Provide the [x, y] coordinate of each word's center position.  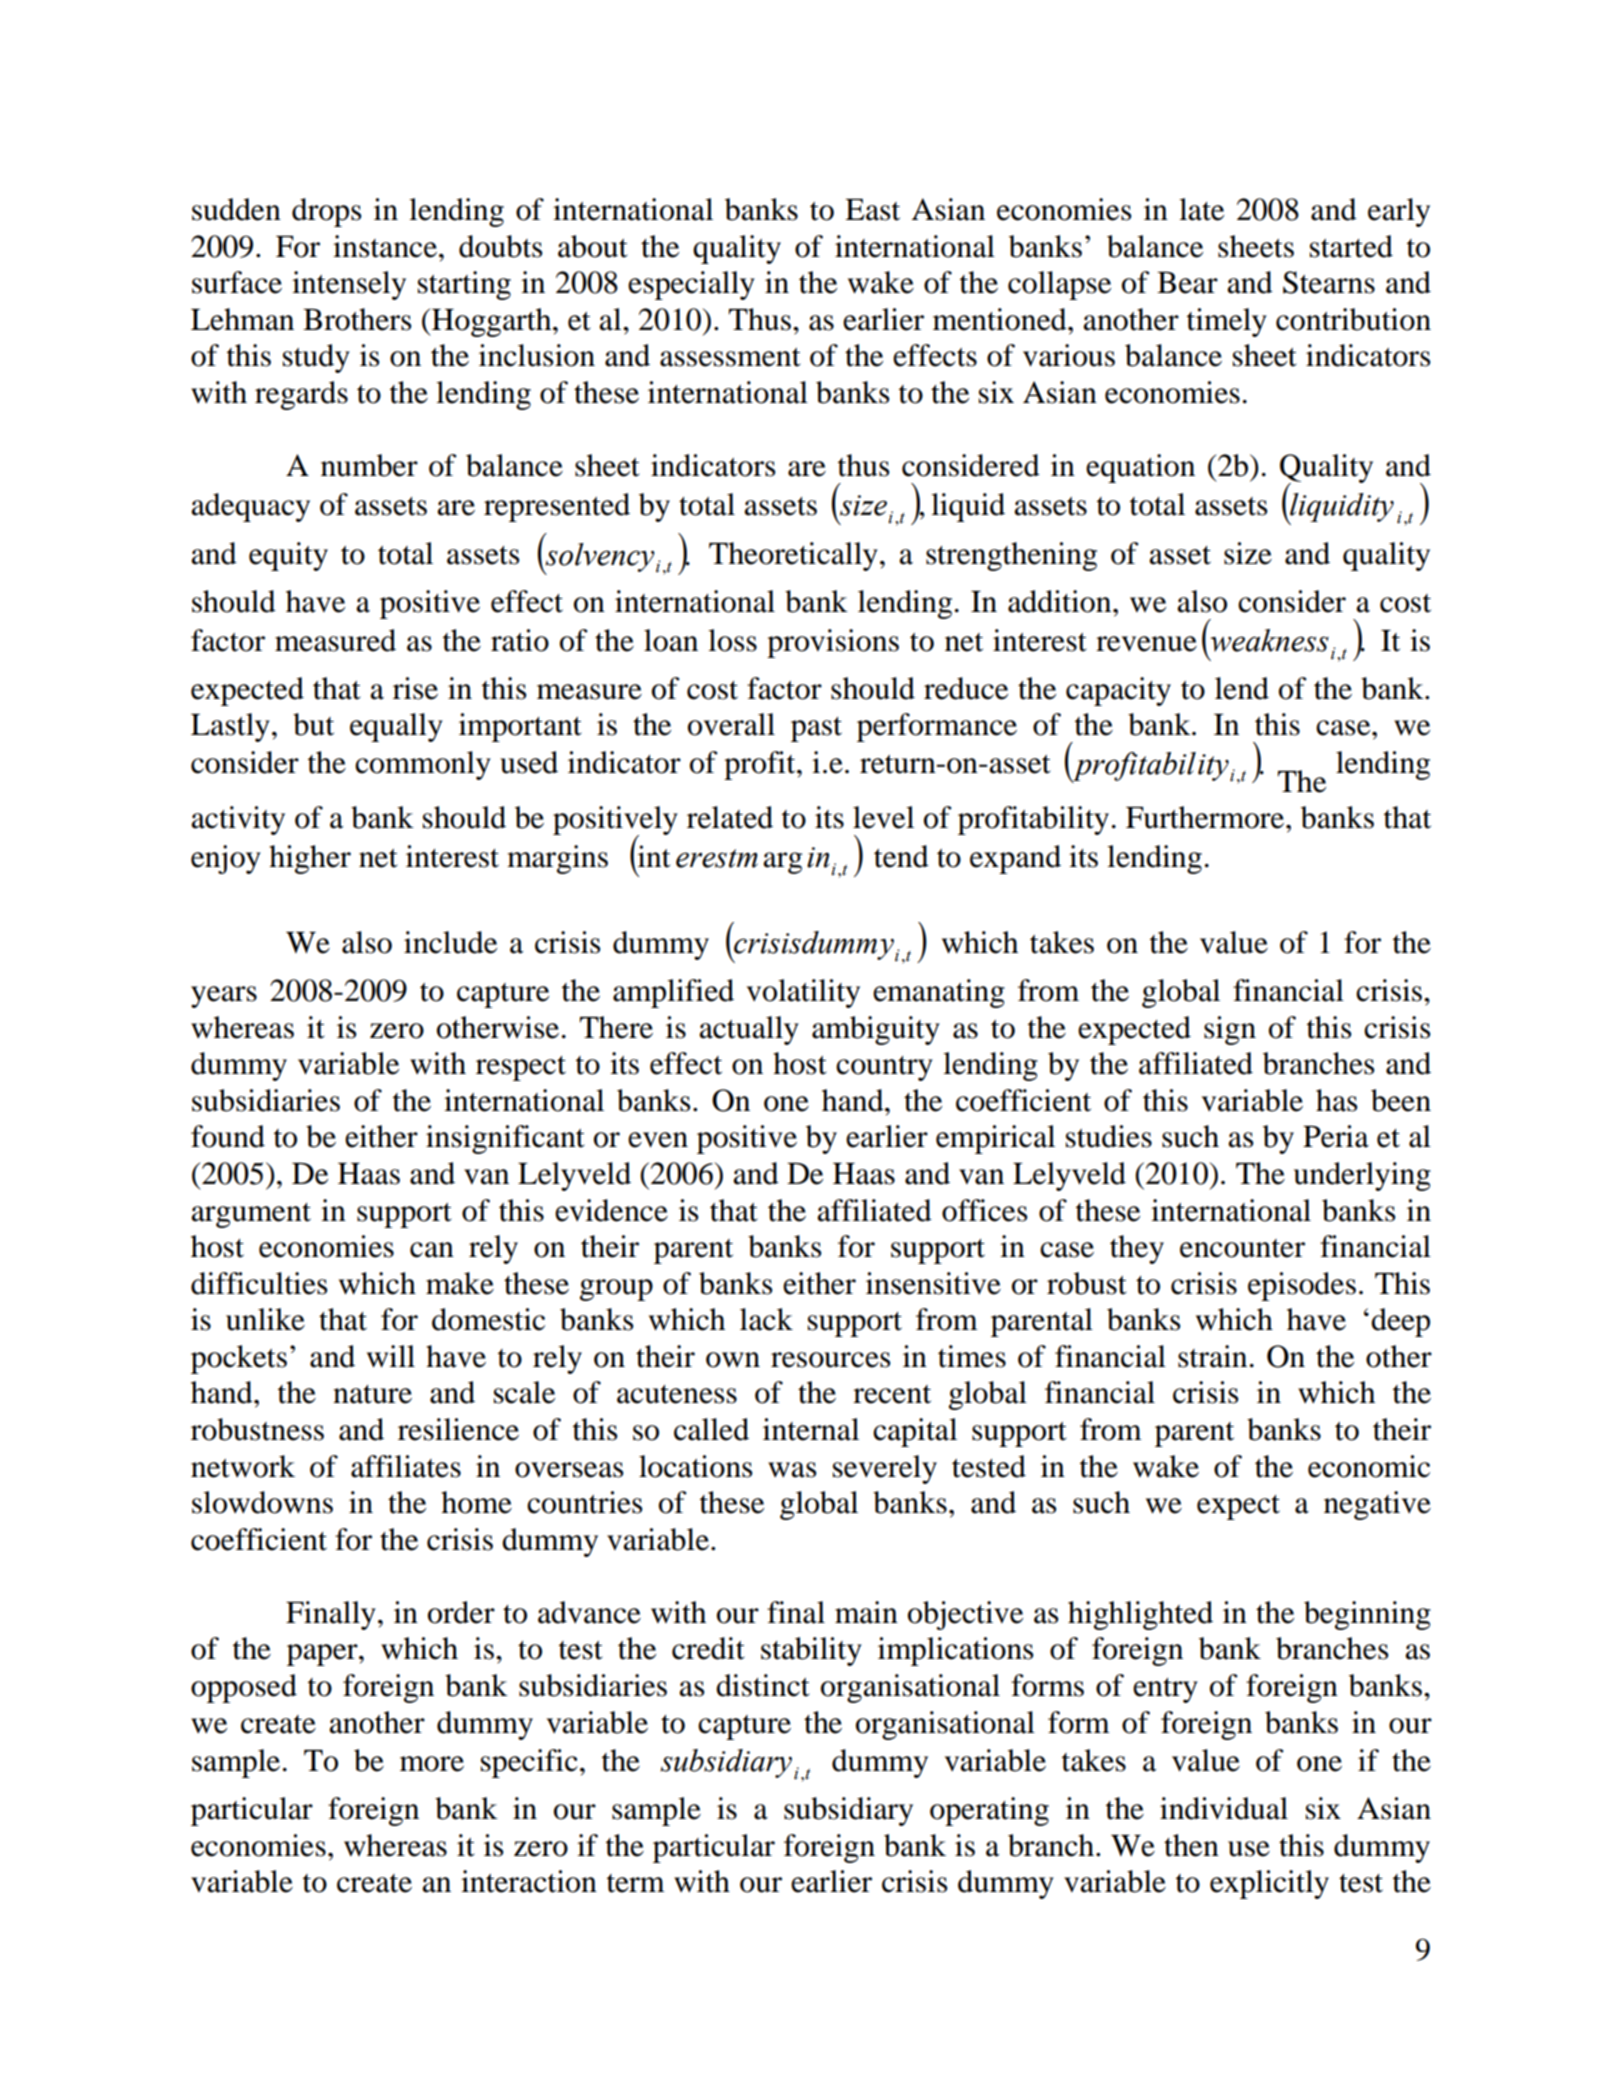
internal [811, 1429]
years [224, 997]
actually [749, 1030]
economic [1369, 1466]
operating [989, 1811]
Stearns [1329, 282]
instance [385, 246]
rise [415, 688]
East [872, 210]
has [1336, 1100]
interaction [529, 1881]
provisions [833, 643]
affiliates [406, 1466]
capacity [1118, 691]
